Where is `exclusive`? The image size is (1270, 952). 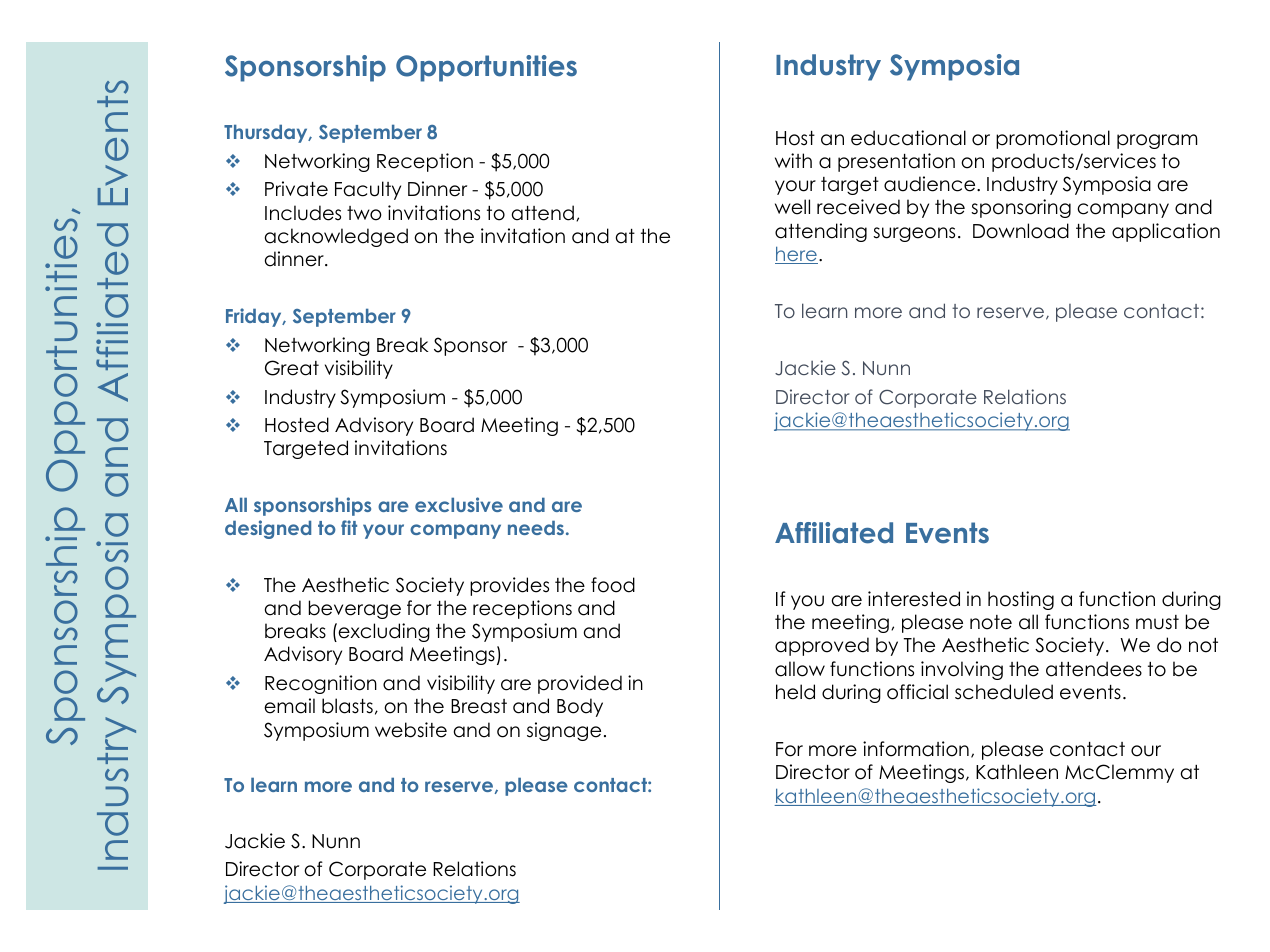
exclusive is located at coordinates (459, 504).
